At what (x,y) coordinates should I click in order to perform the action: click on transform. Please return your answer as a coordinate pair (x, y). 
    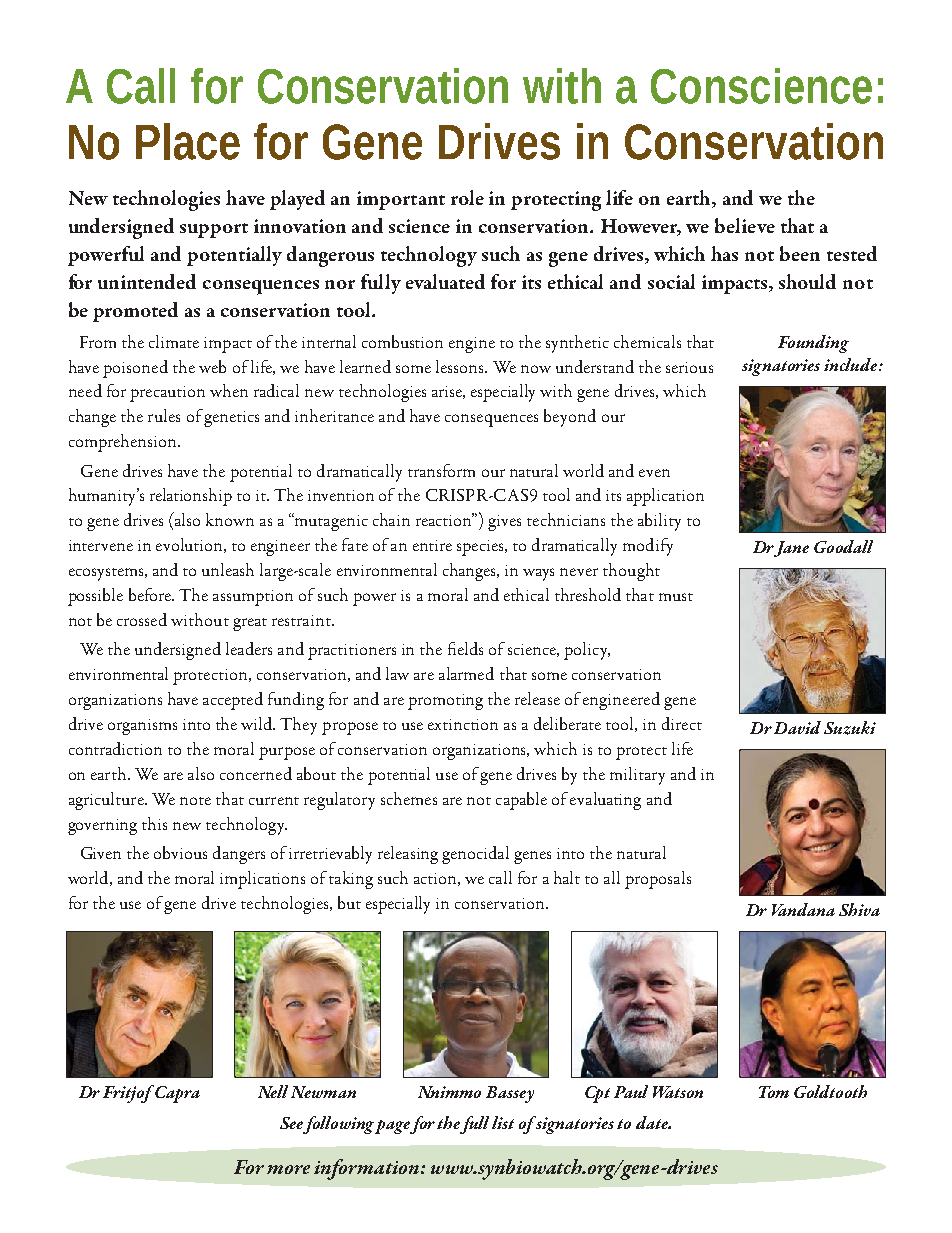
    Looking at the image, I should click on (441, 470).
